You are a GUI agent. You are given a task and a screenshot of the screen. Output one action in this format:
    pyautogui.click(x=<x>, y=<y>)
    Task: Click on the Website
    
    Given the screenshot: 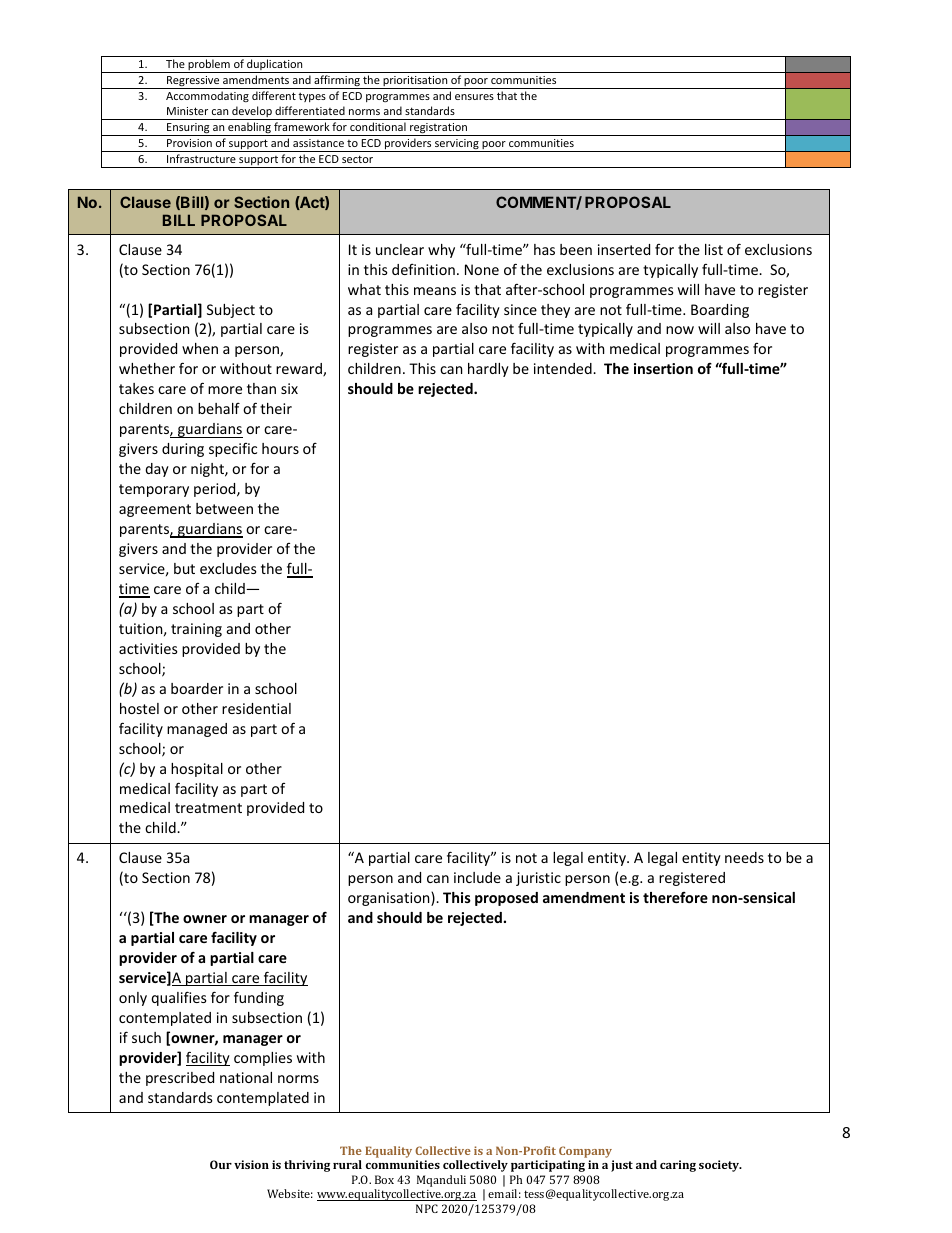 What is the action you would take?
    pyautogui.click(x=290, y=1193)
